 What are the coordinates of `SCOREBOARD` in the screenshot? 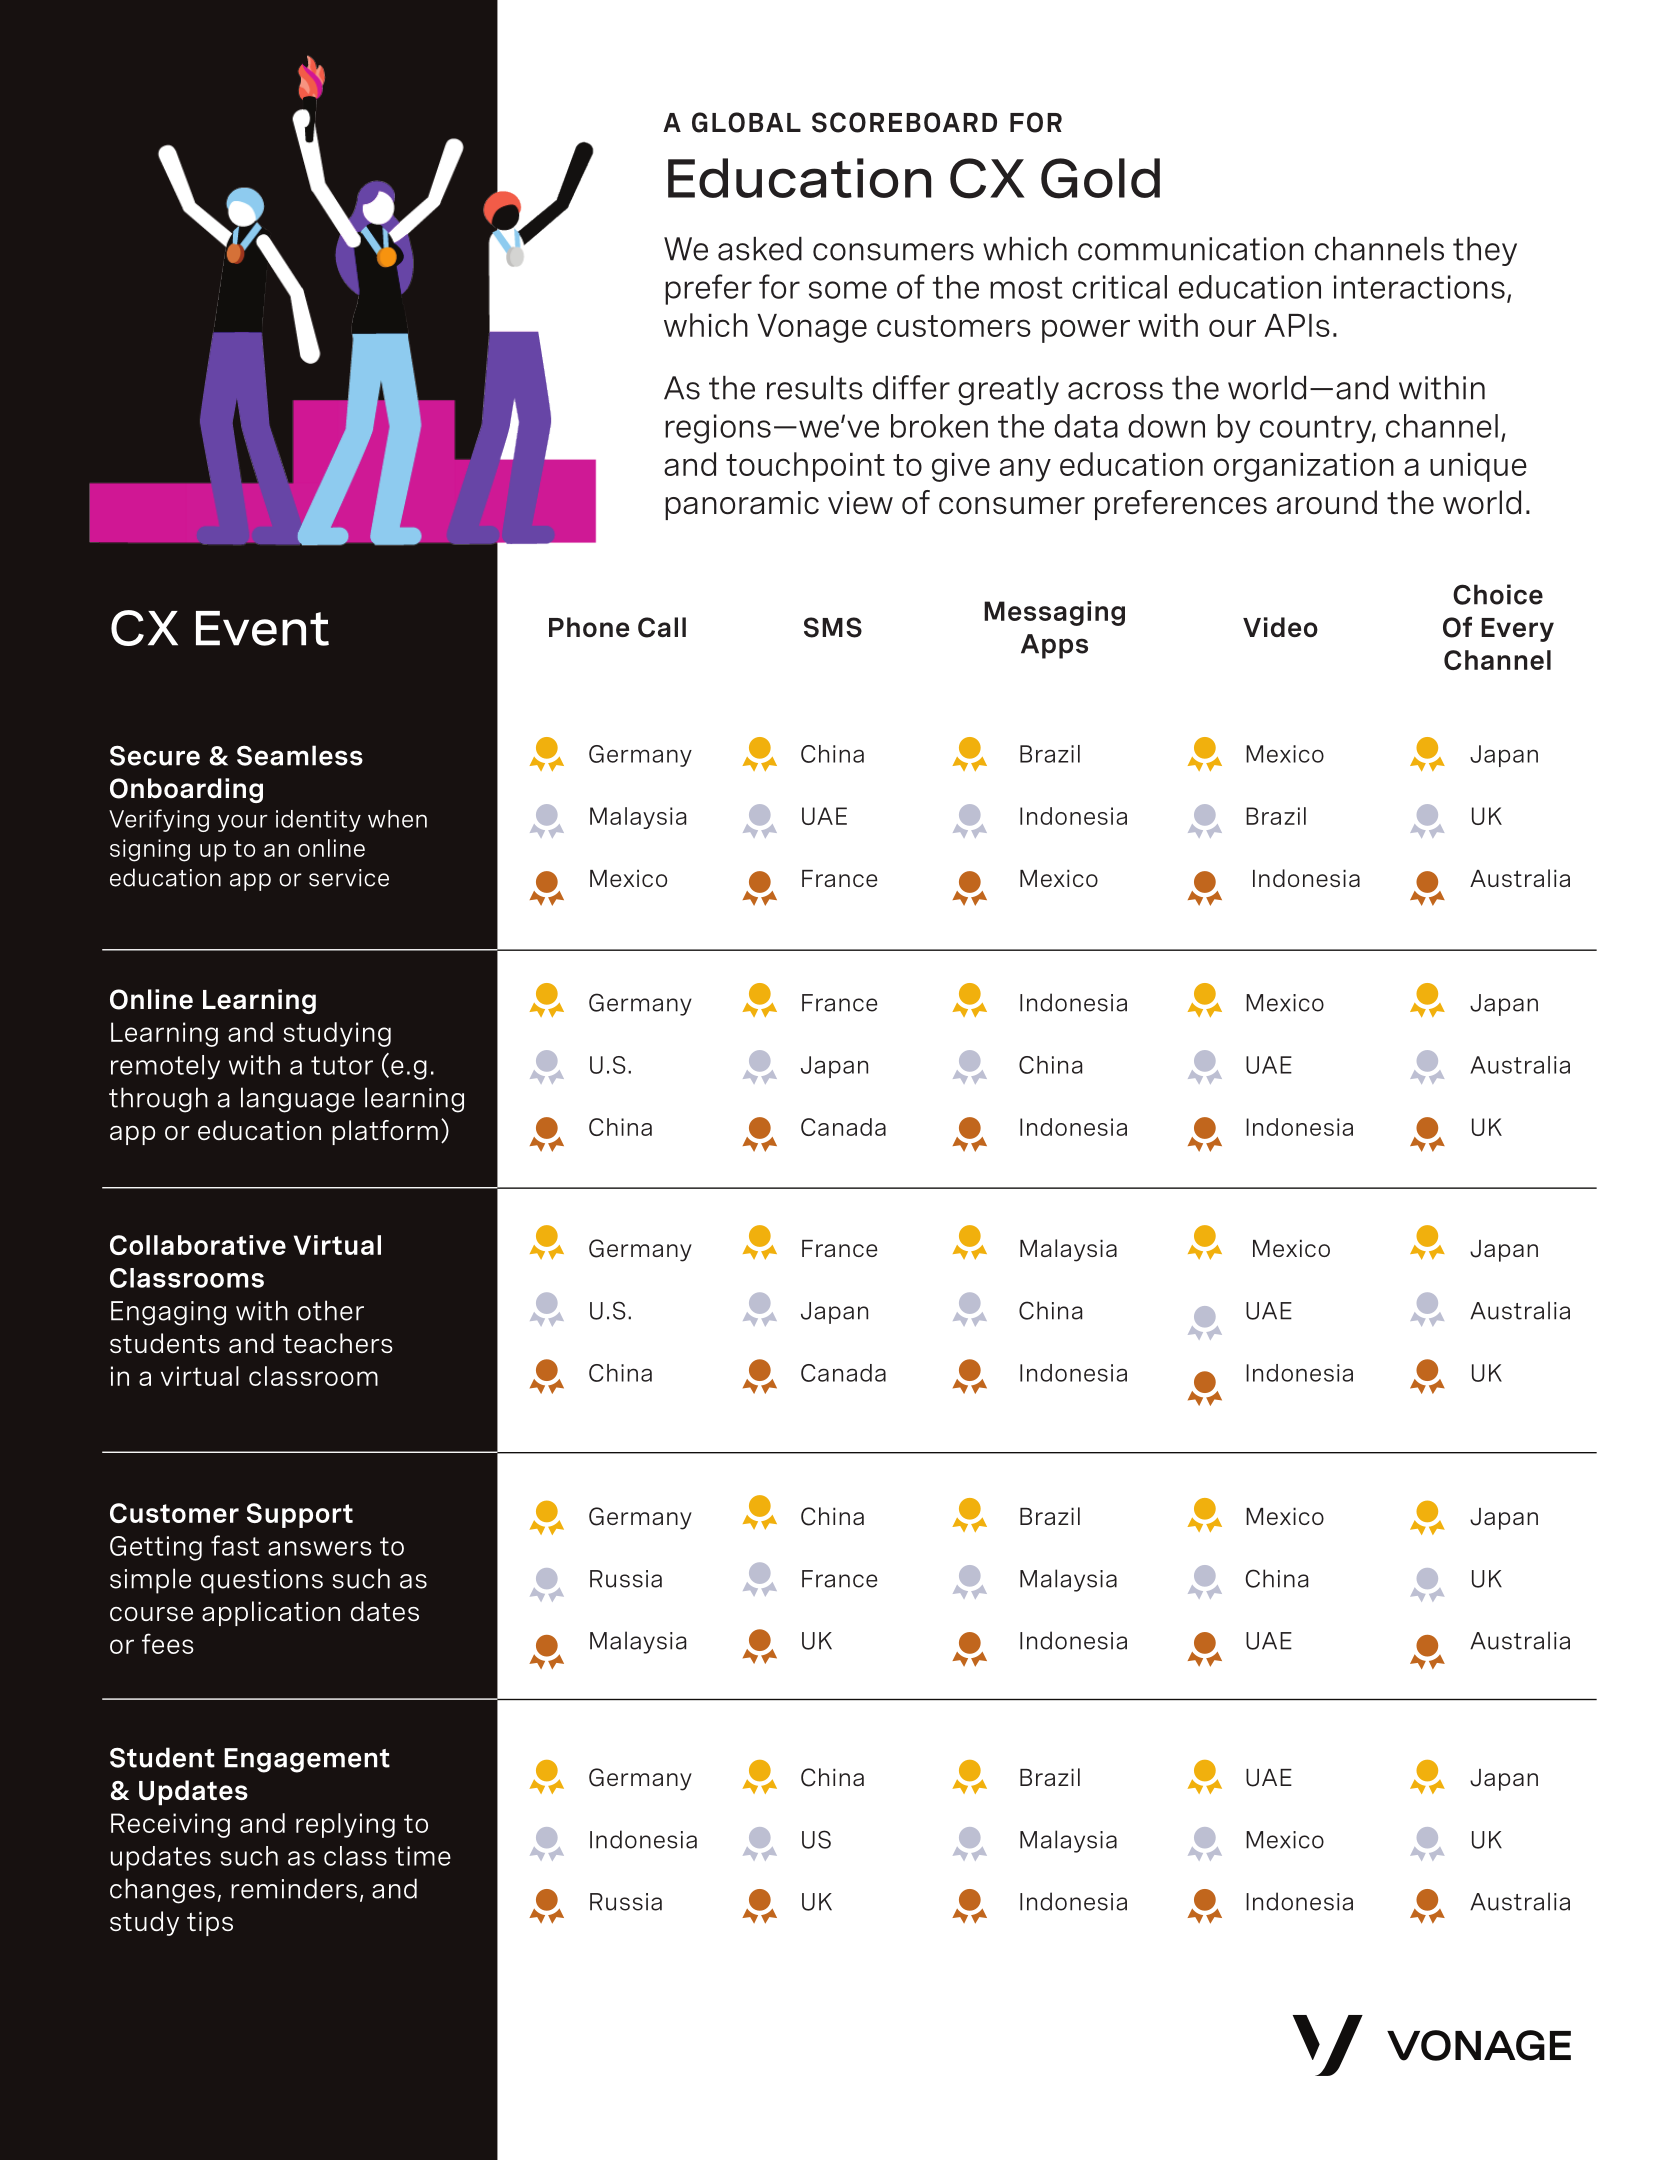 It's located at (904, 122).
